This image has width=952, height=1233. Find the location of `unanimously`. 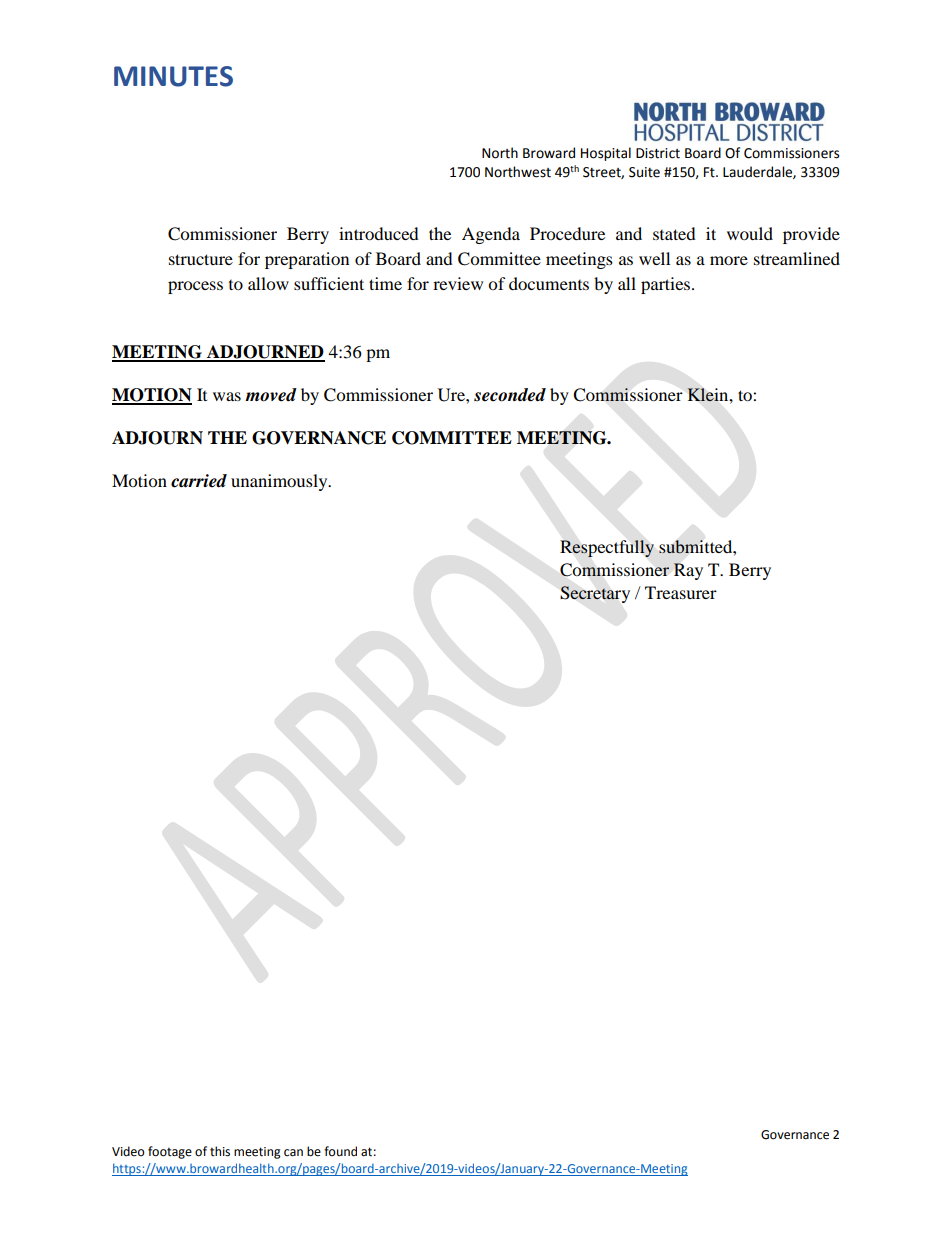

unanimously is located at coordinates (280, 482).
